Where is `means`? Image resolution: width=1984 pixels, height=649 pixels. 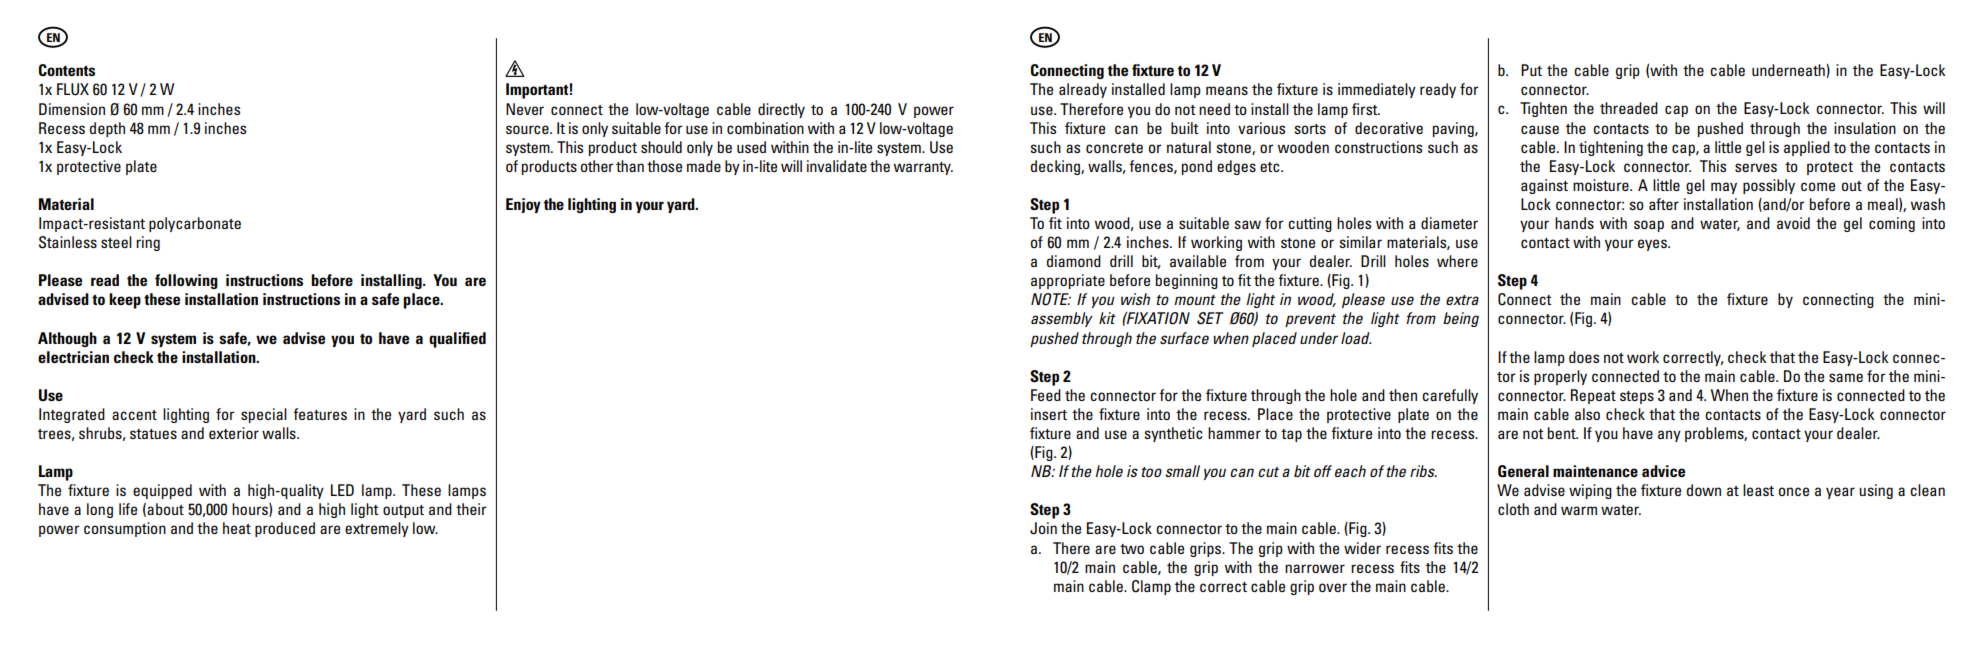
means is located at coordinates (1227, 90).
